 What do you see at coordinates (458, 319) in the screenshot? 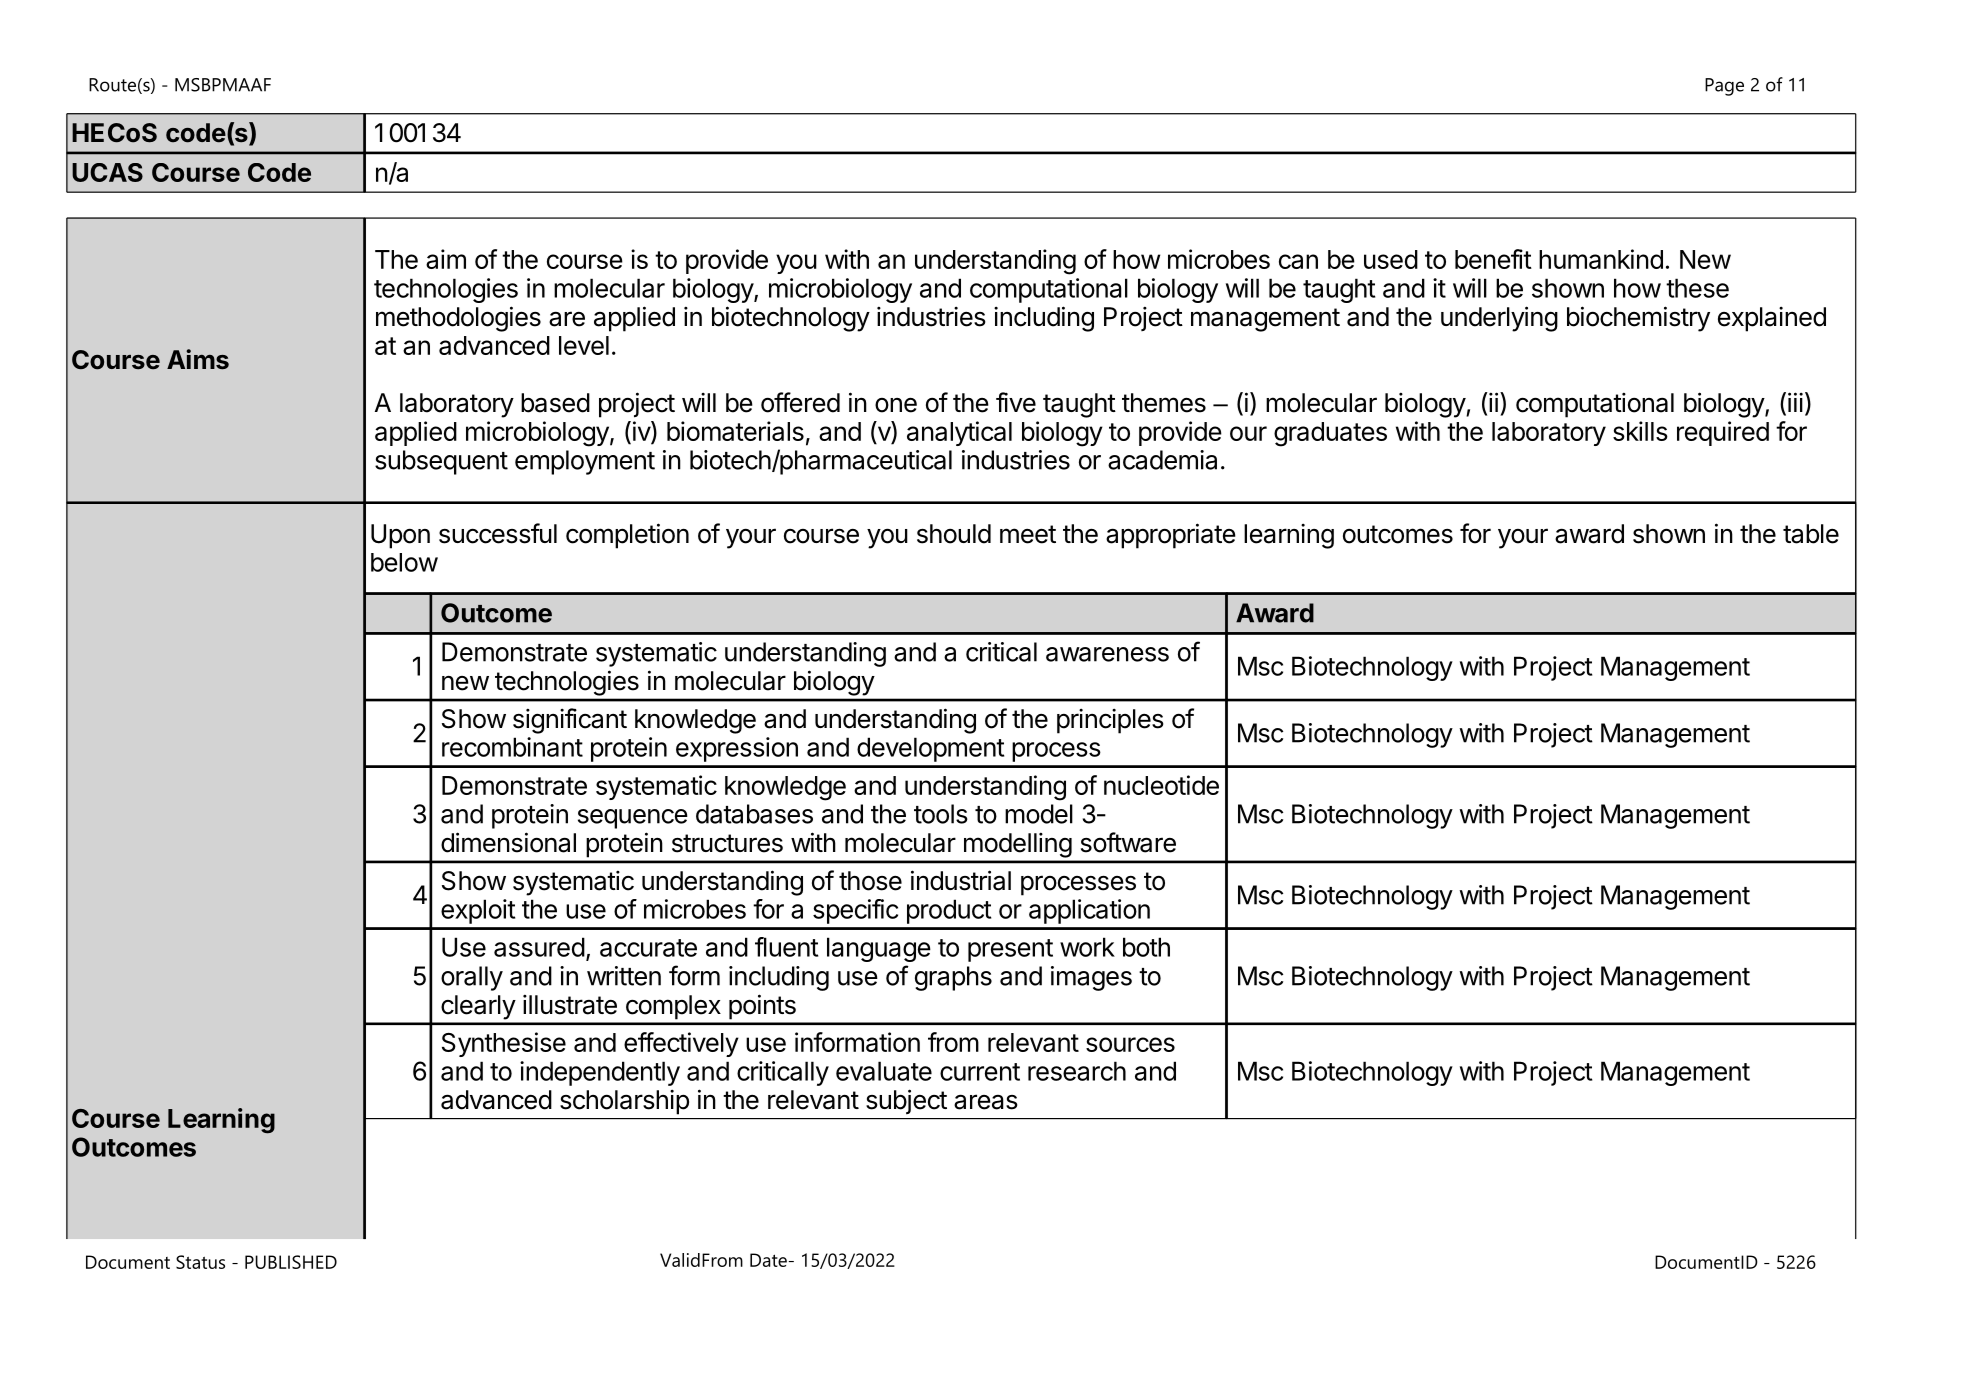
I see `methodologies` at bounding box center [458, 319].
